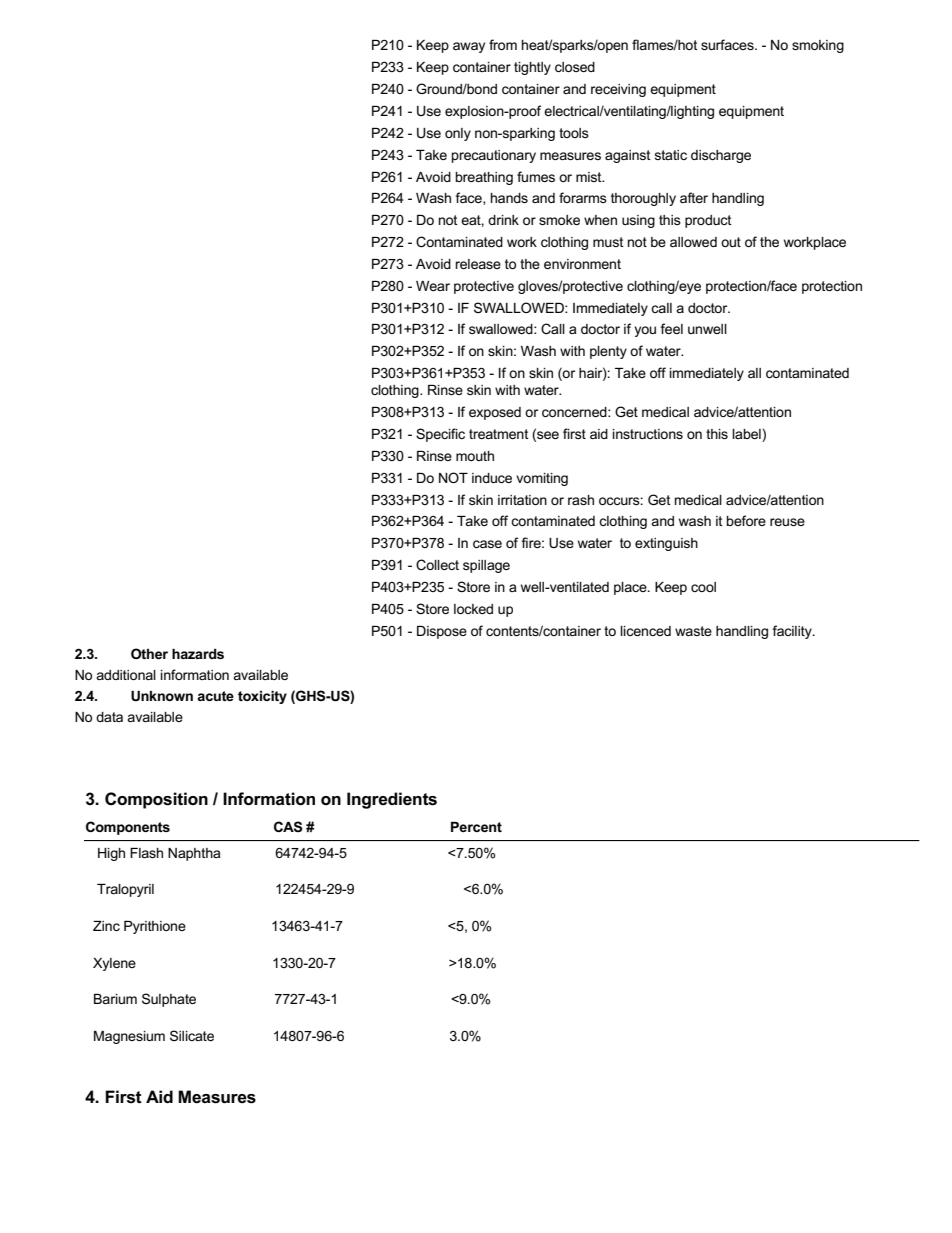 This image has height=1233, width=952. What do you see at coordinates (693, 631) in the image?
I see `waste` at bounding box center [693, 631].
